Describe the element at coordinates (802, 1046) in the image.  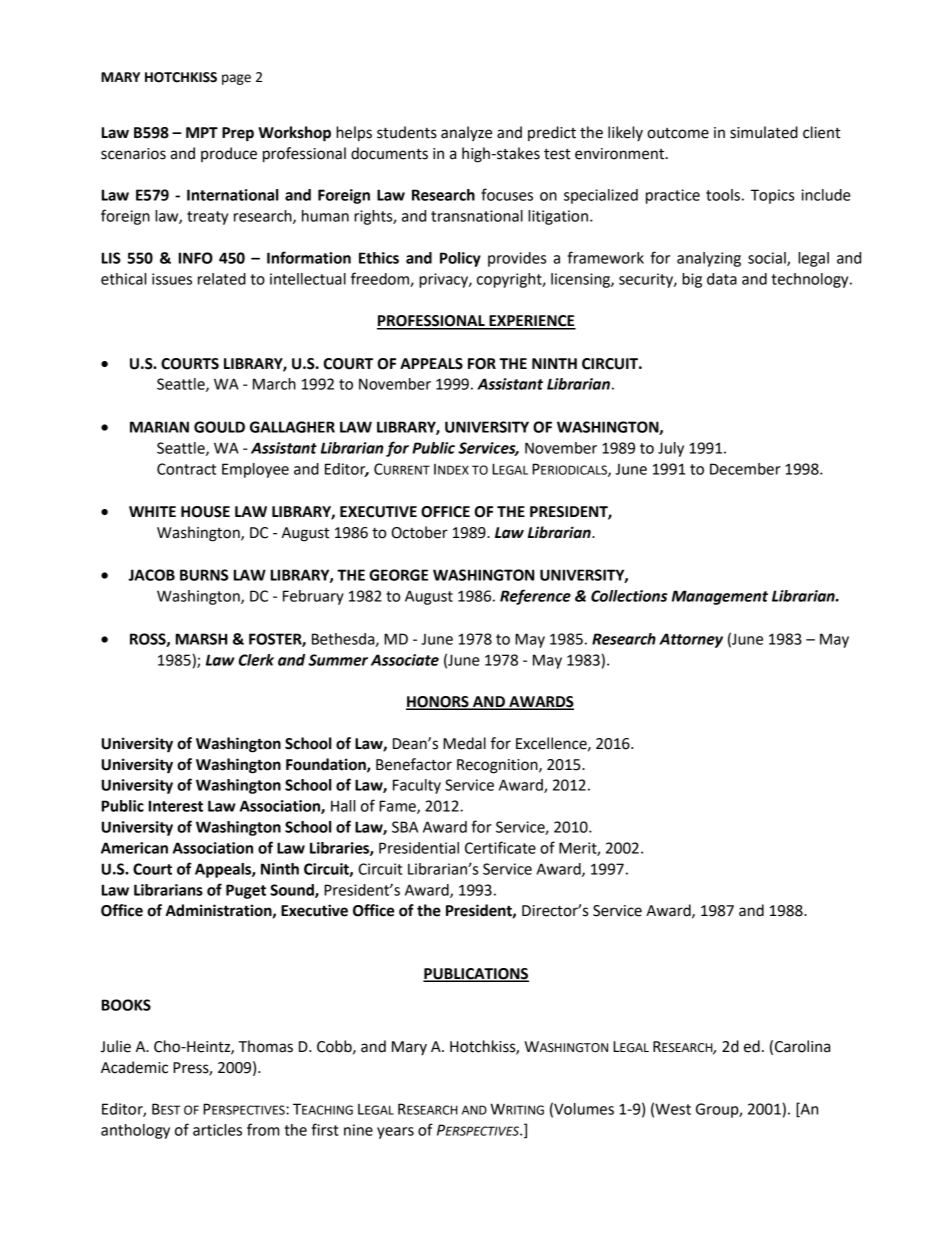
I see `Carolina` at that location.
